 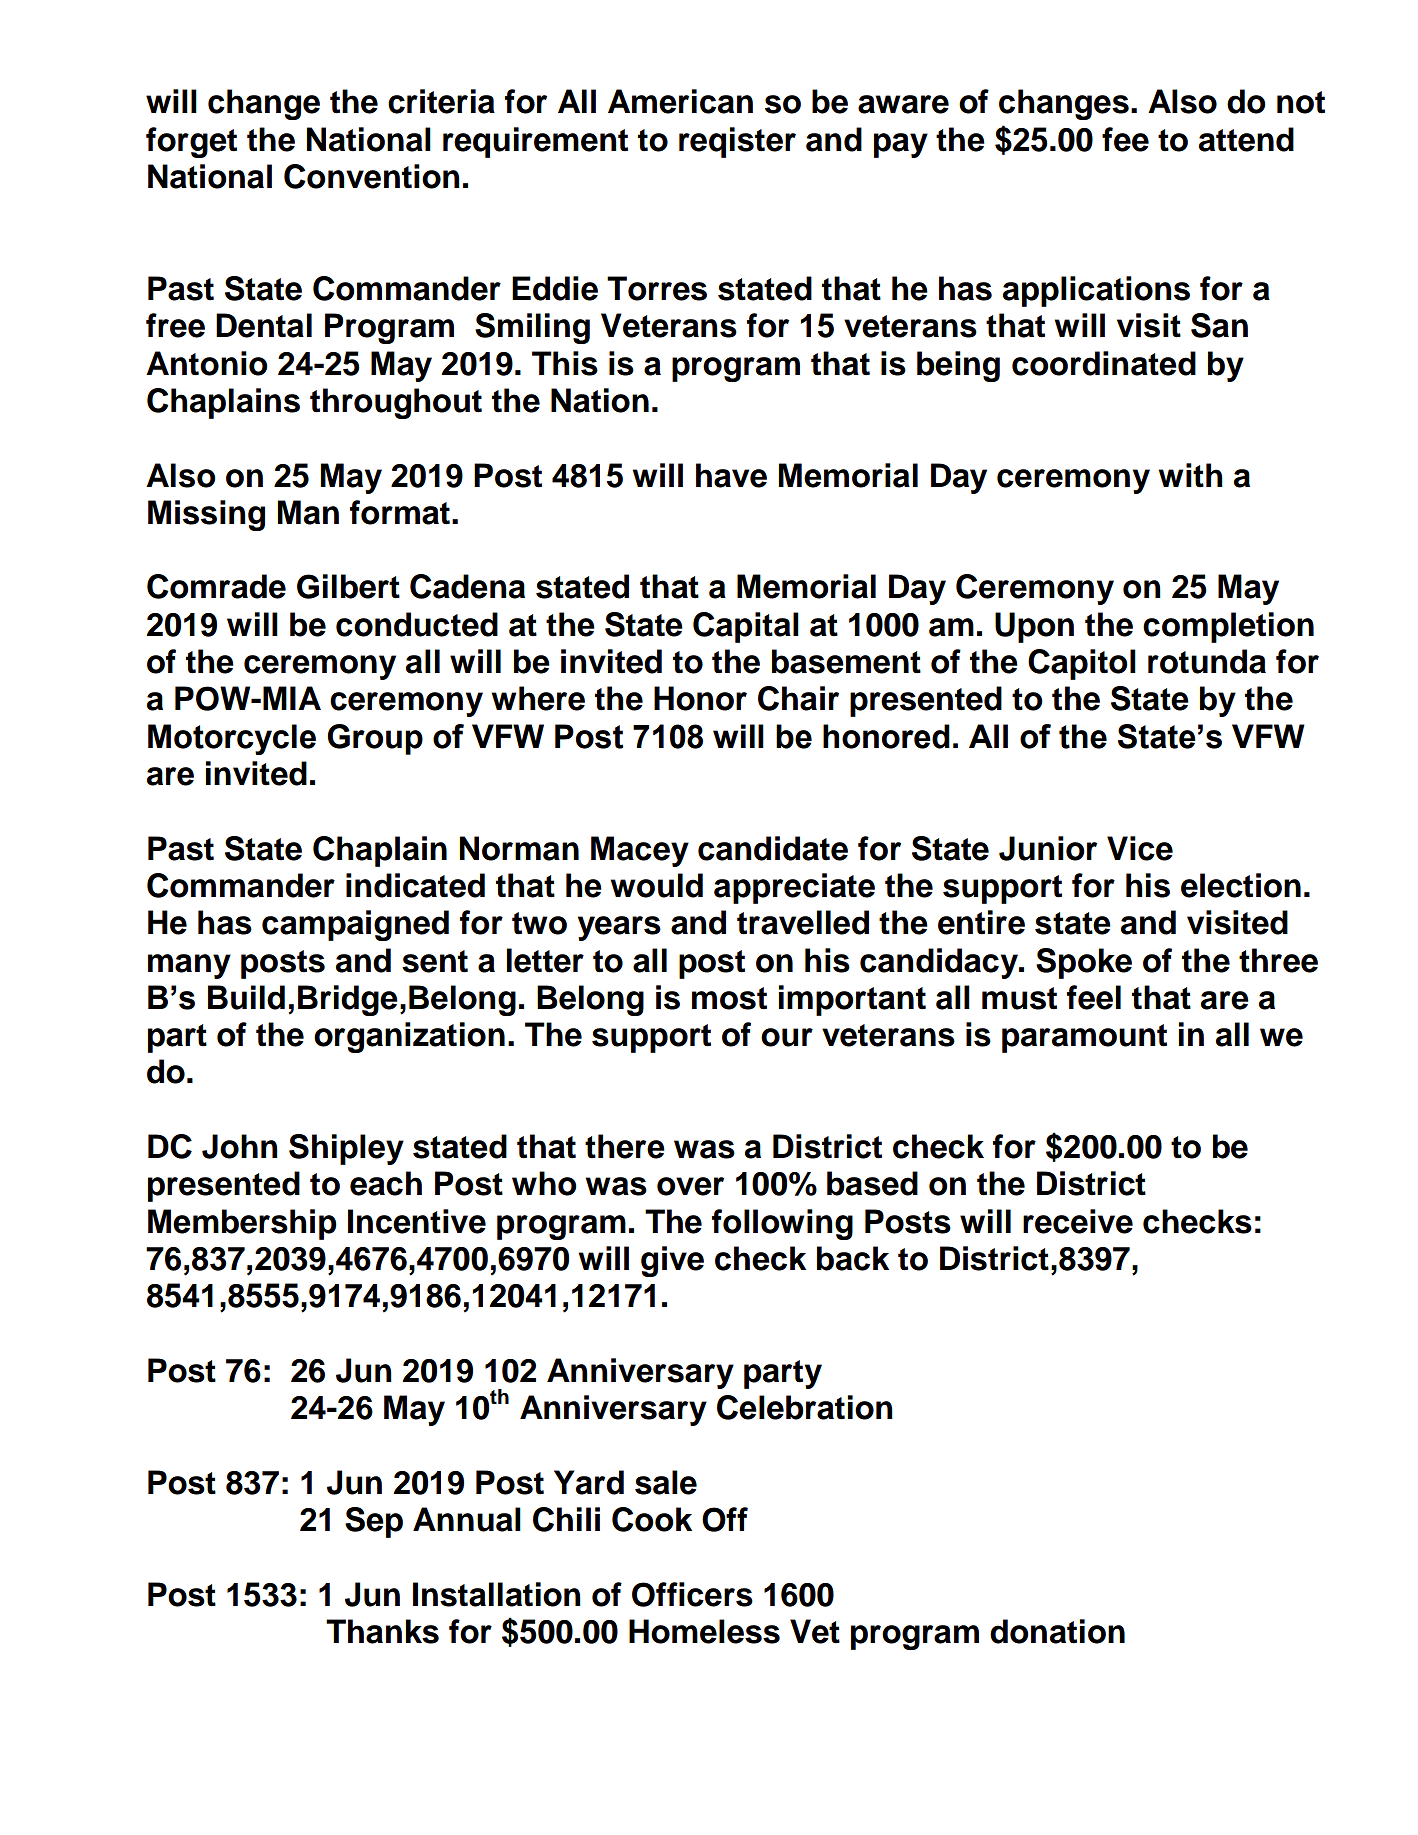 I want to click on throughout, so click(x=396, y=403).
